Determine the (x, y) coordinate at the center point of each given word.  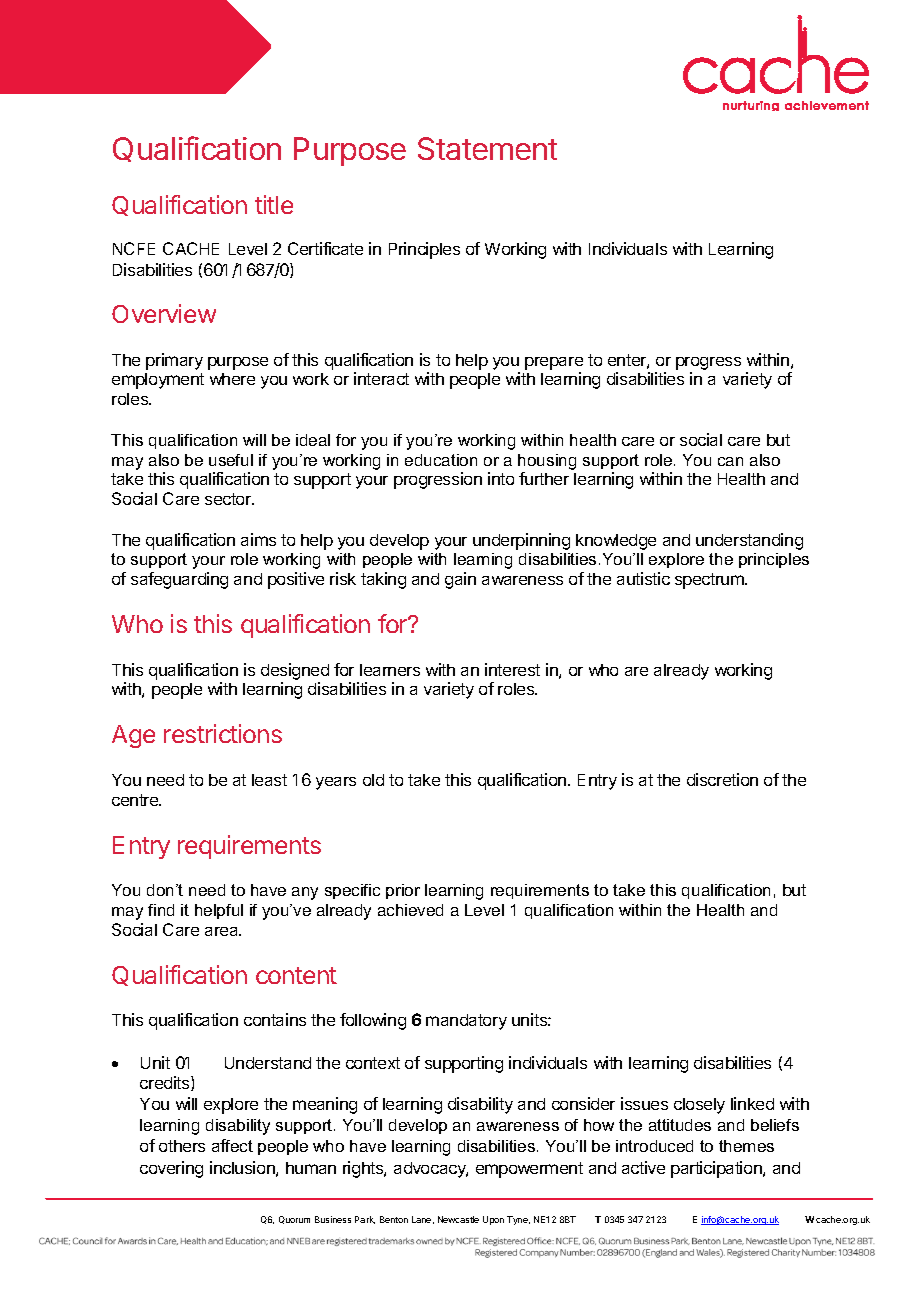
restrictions (223, 733)
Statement (487, 148)
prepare (554, 363)
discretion (722, 779)
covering (171, 1169)
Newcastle (458, 1219)
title (274, 204)
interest (512, 669)
